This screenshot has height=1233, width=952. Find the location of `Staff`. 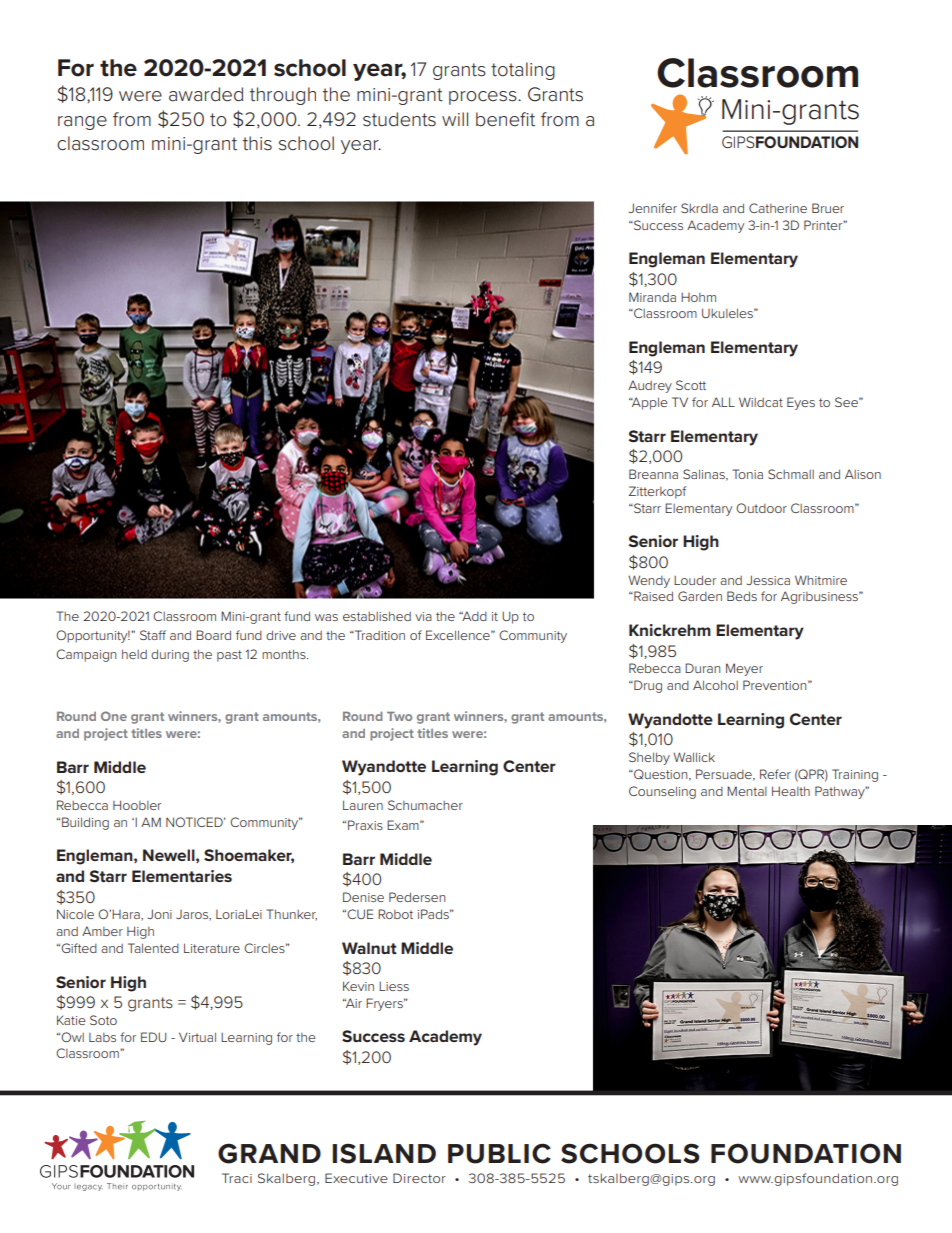

Staff is located at coordinates (153, 635).
